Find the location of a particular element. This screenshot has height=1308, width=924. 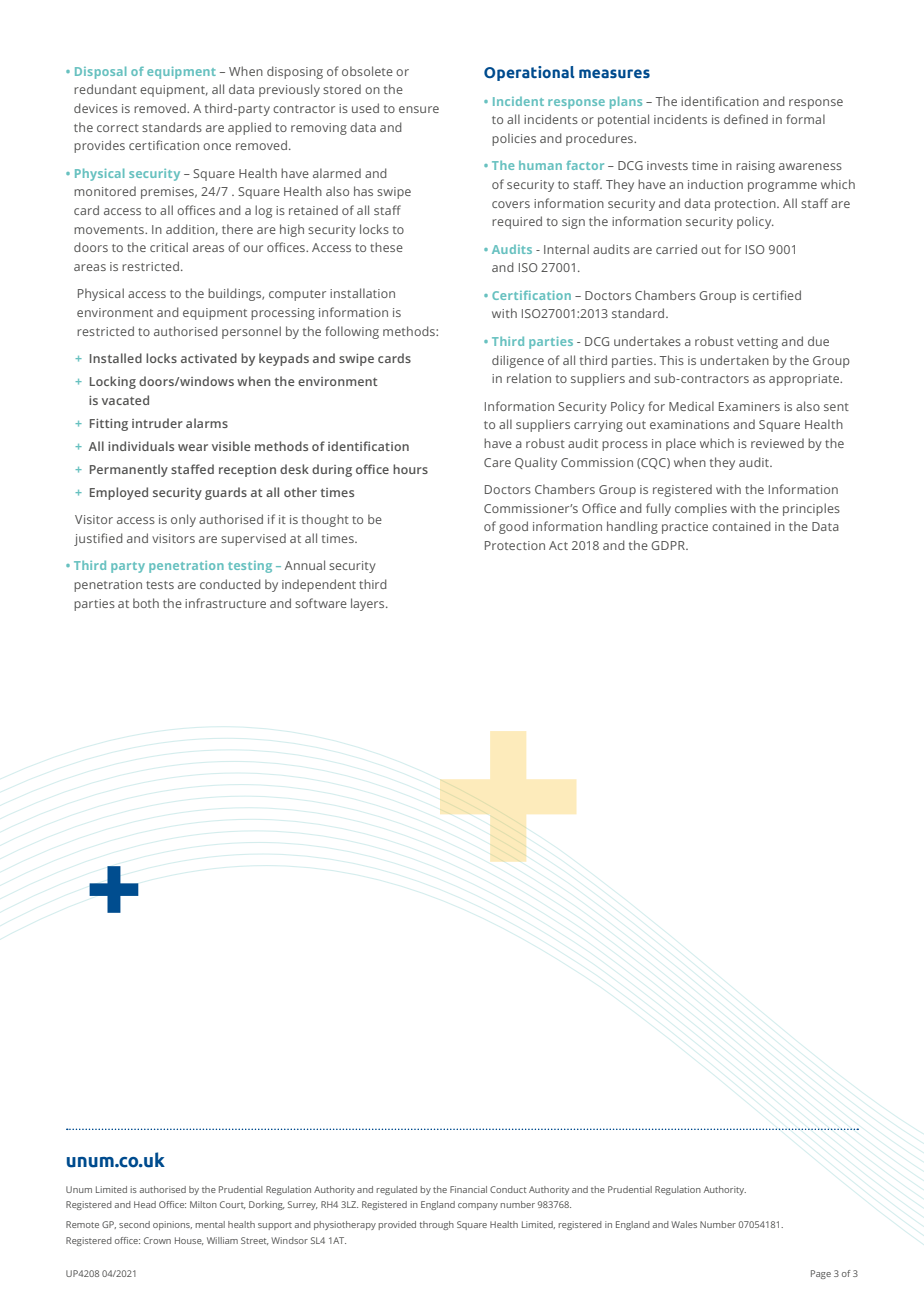

Wales is located at coordinates (684, 1224).
